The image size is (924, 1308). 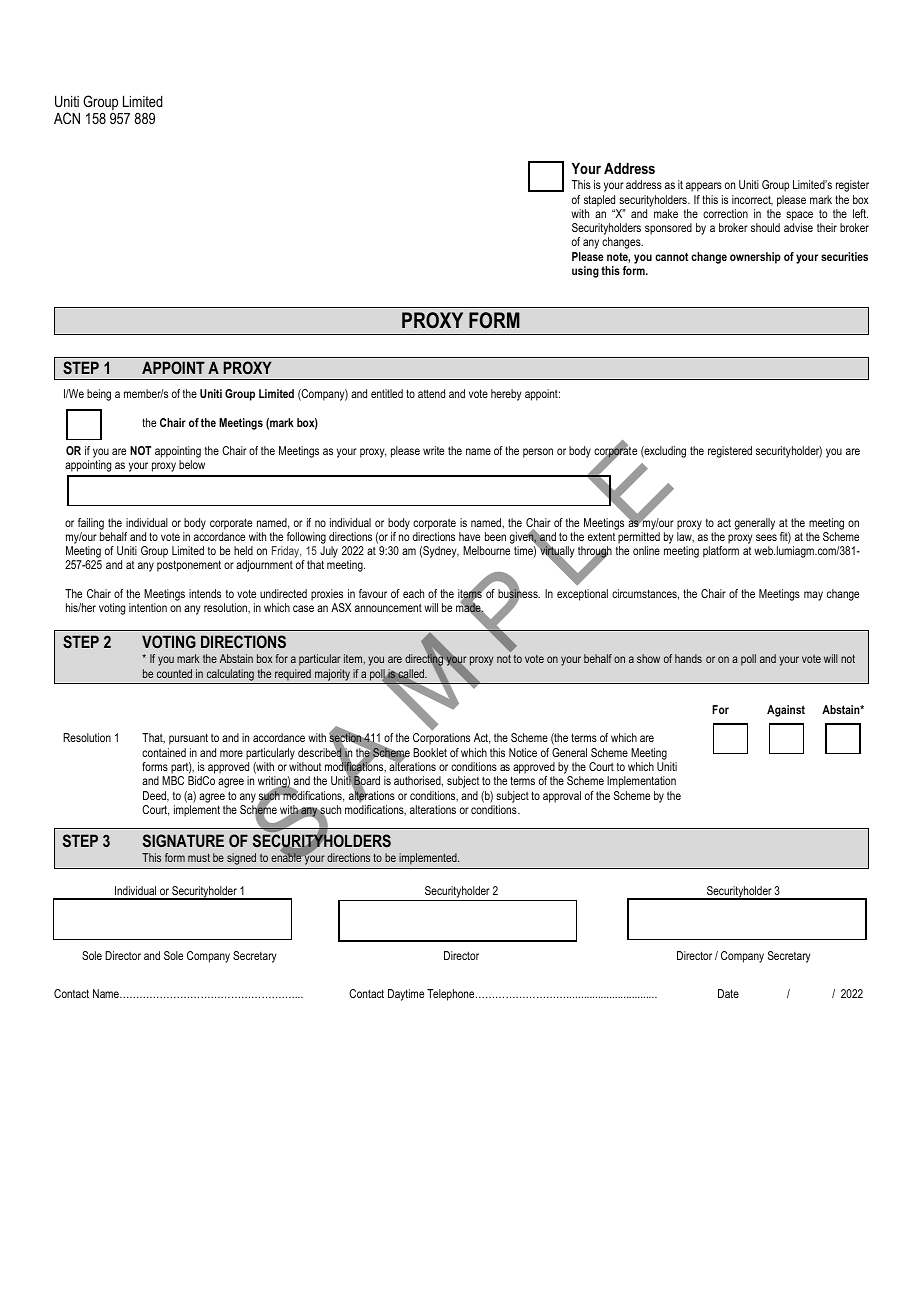 What do you see at coordinates (199, 857) in the screenshot?
I see `must` at bounding box center [199, 857].
